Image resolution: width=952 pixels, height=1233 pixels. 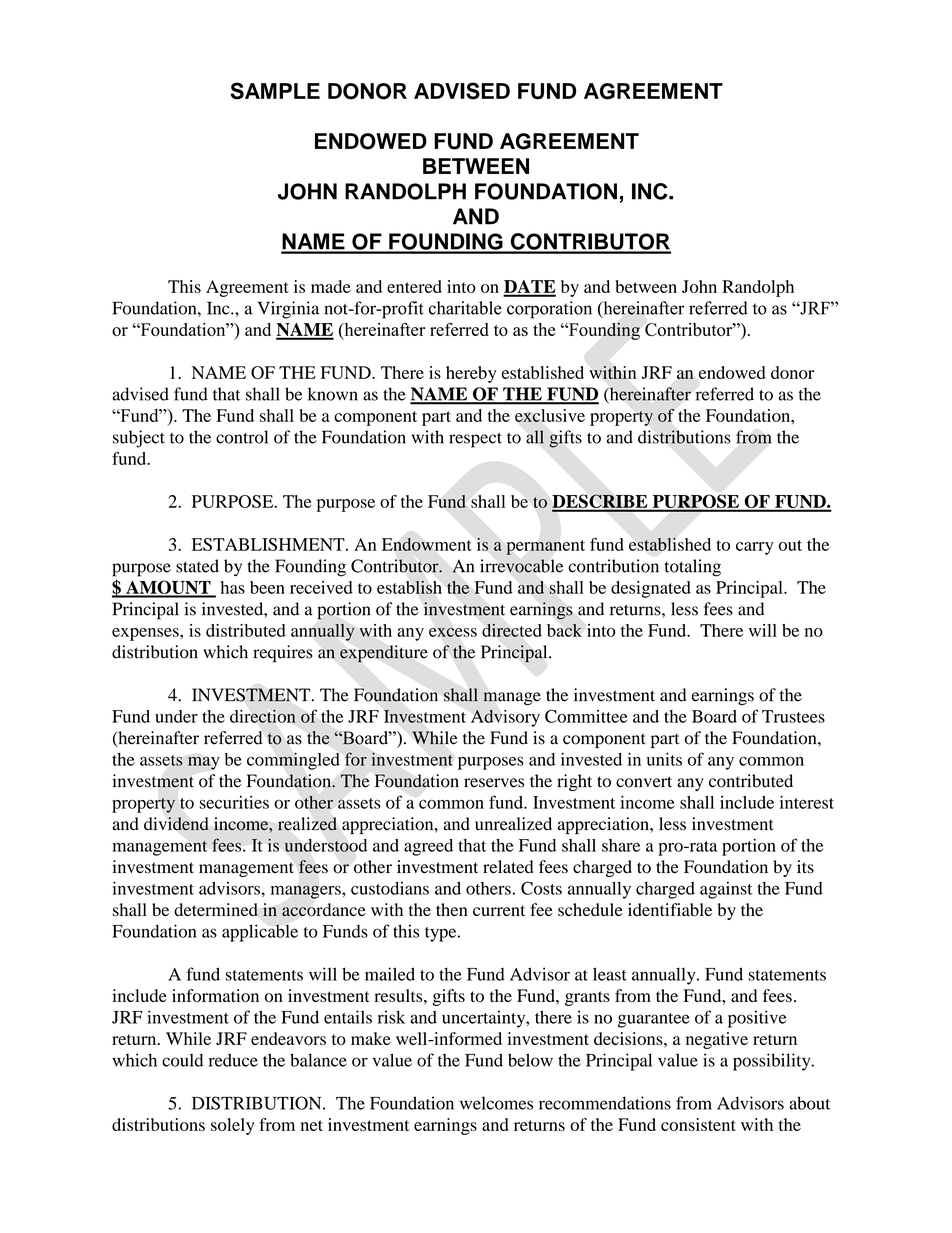 I want to click on SAMPLE, so click(x=275, y=91).
